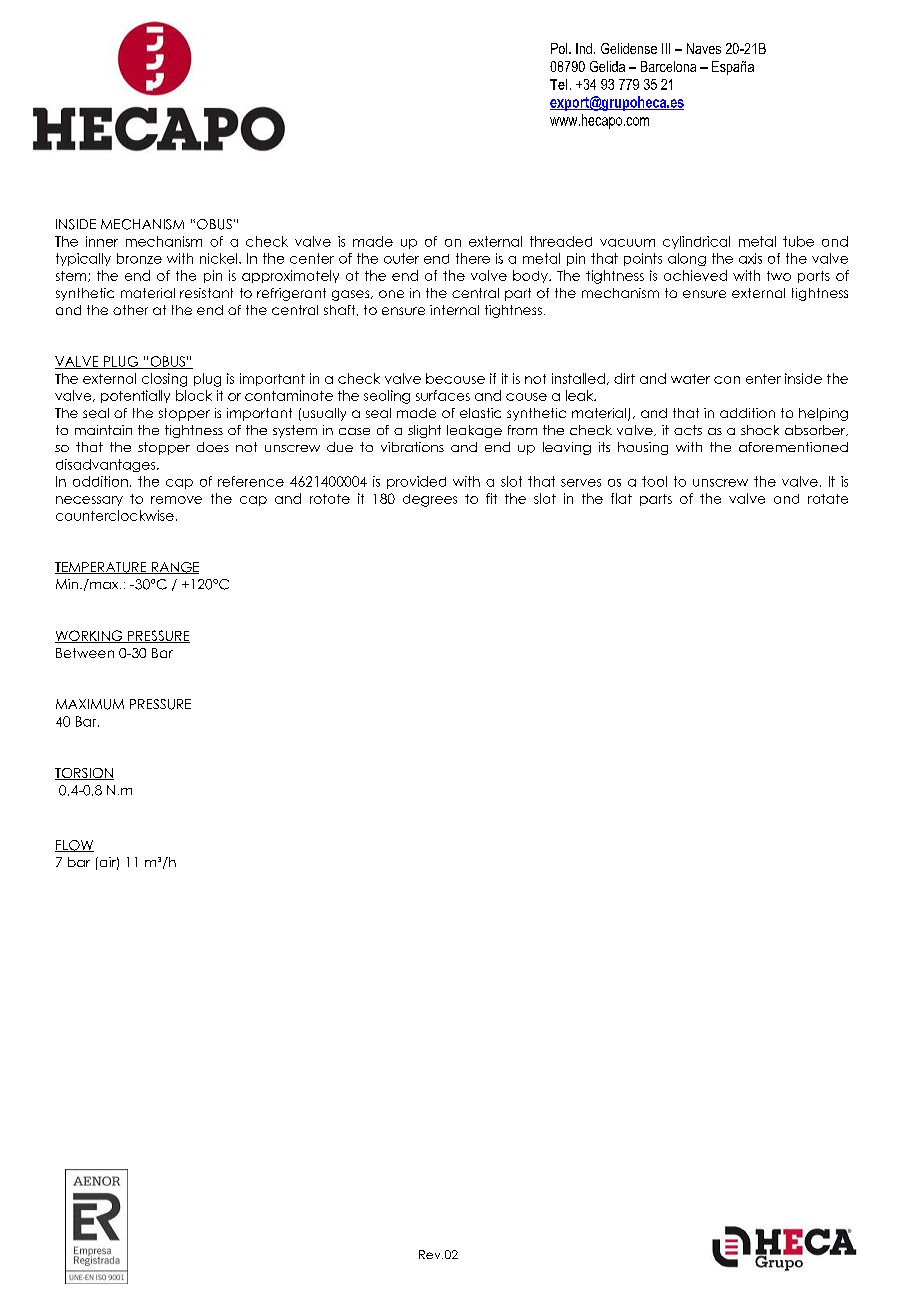 The image size is (924, 1308). I want to click on does, so click(213, 447).
